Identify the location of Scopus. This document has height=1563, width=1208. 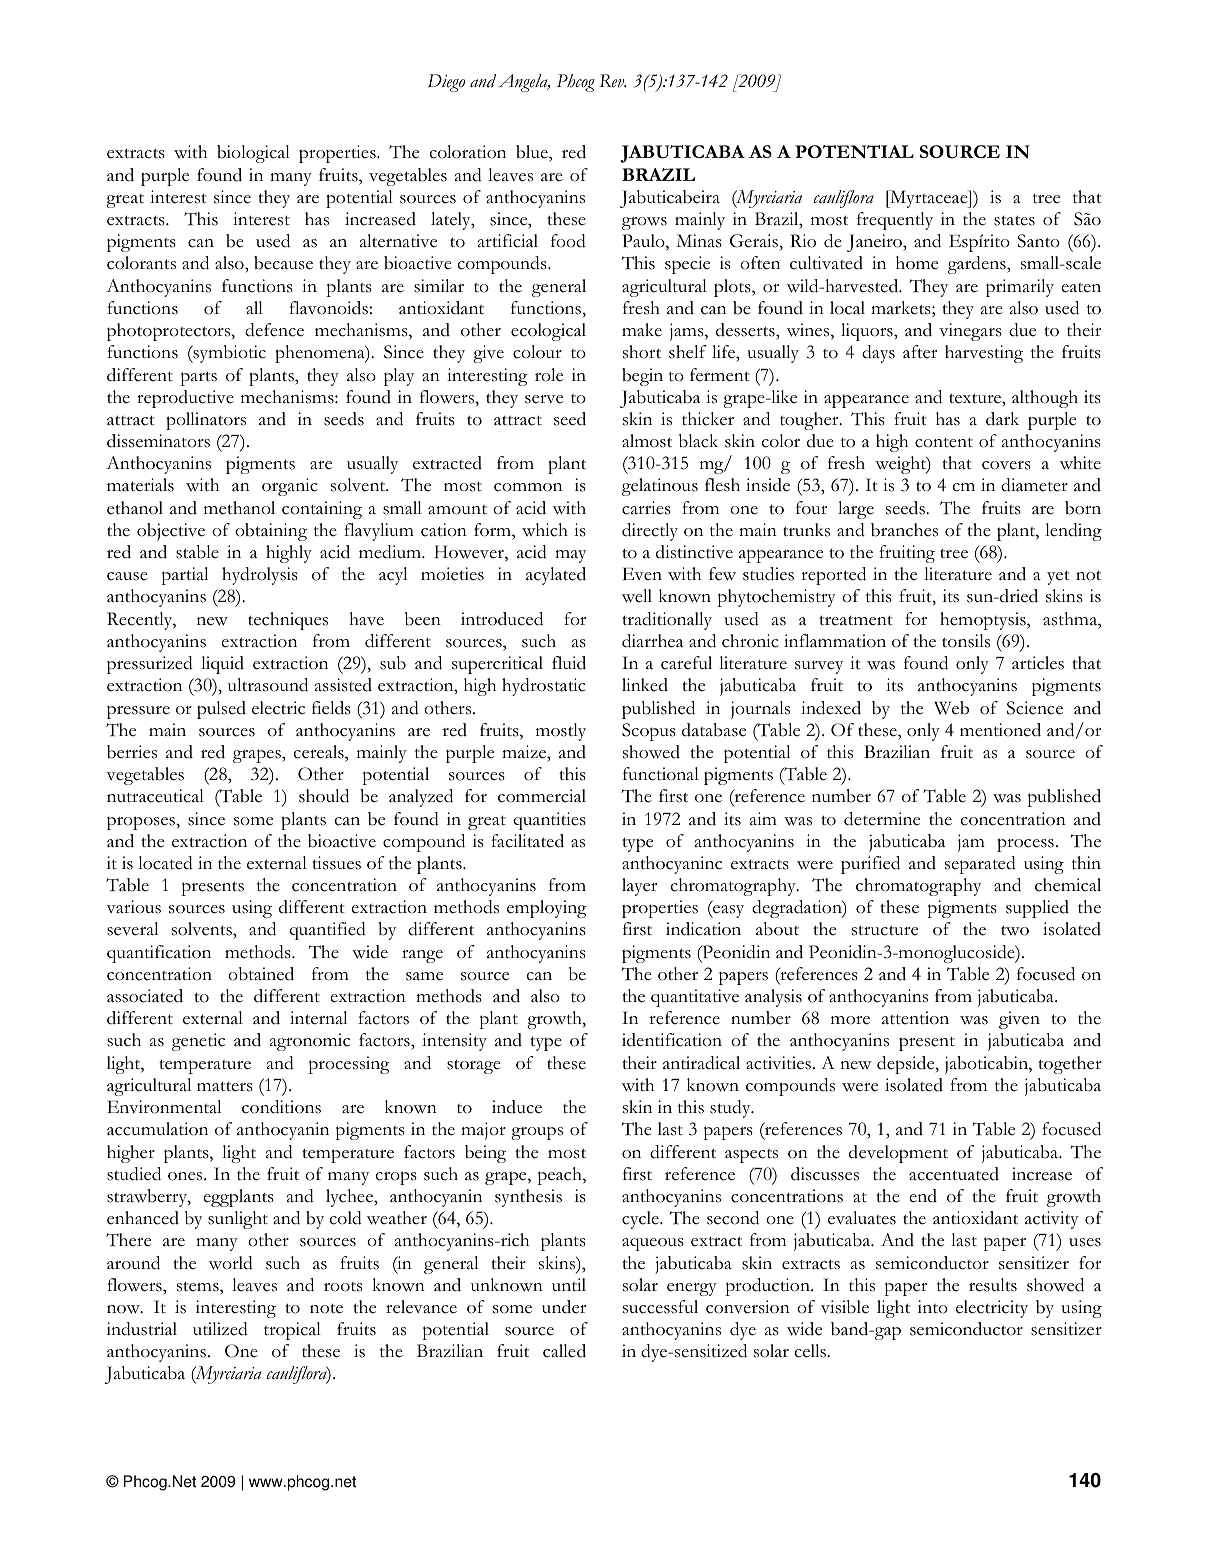
(649, 732).
